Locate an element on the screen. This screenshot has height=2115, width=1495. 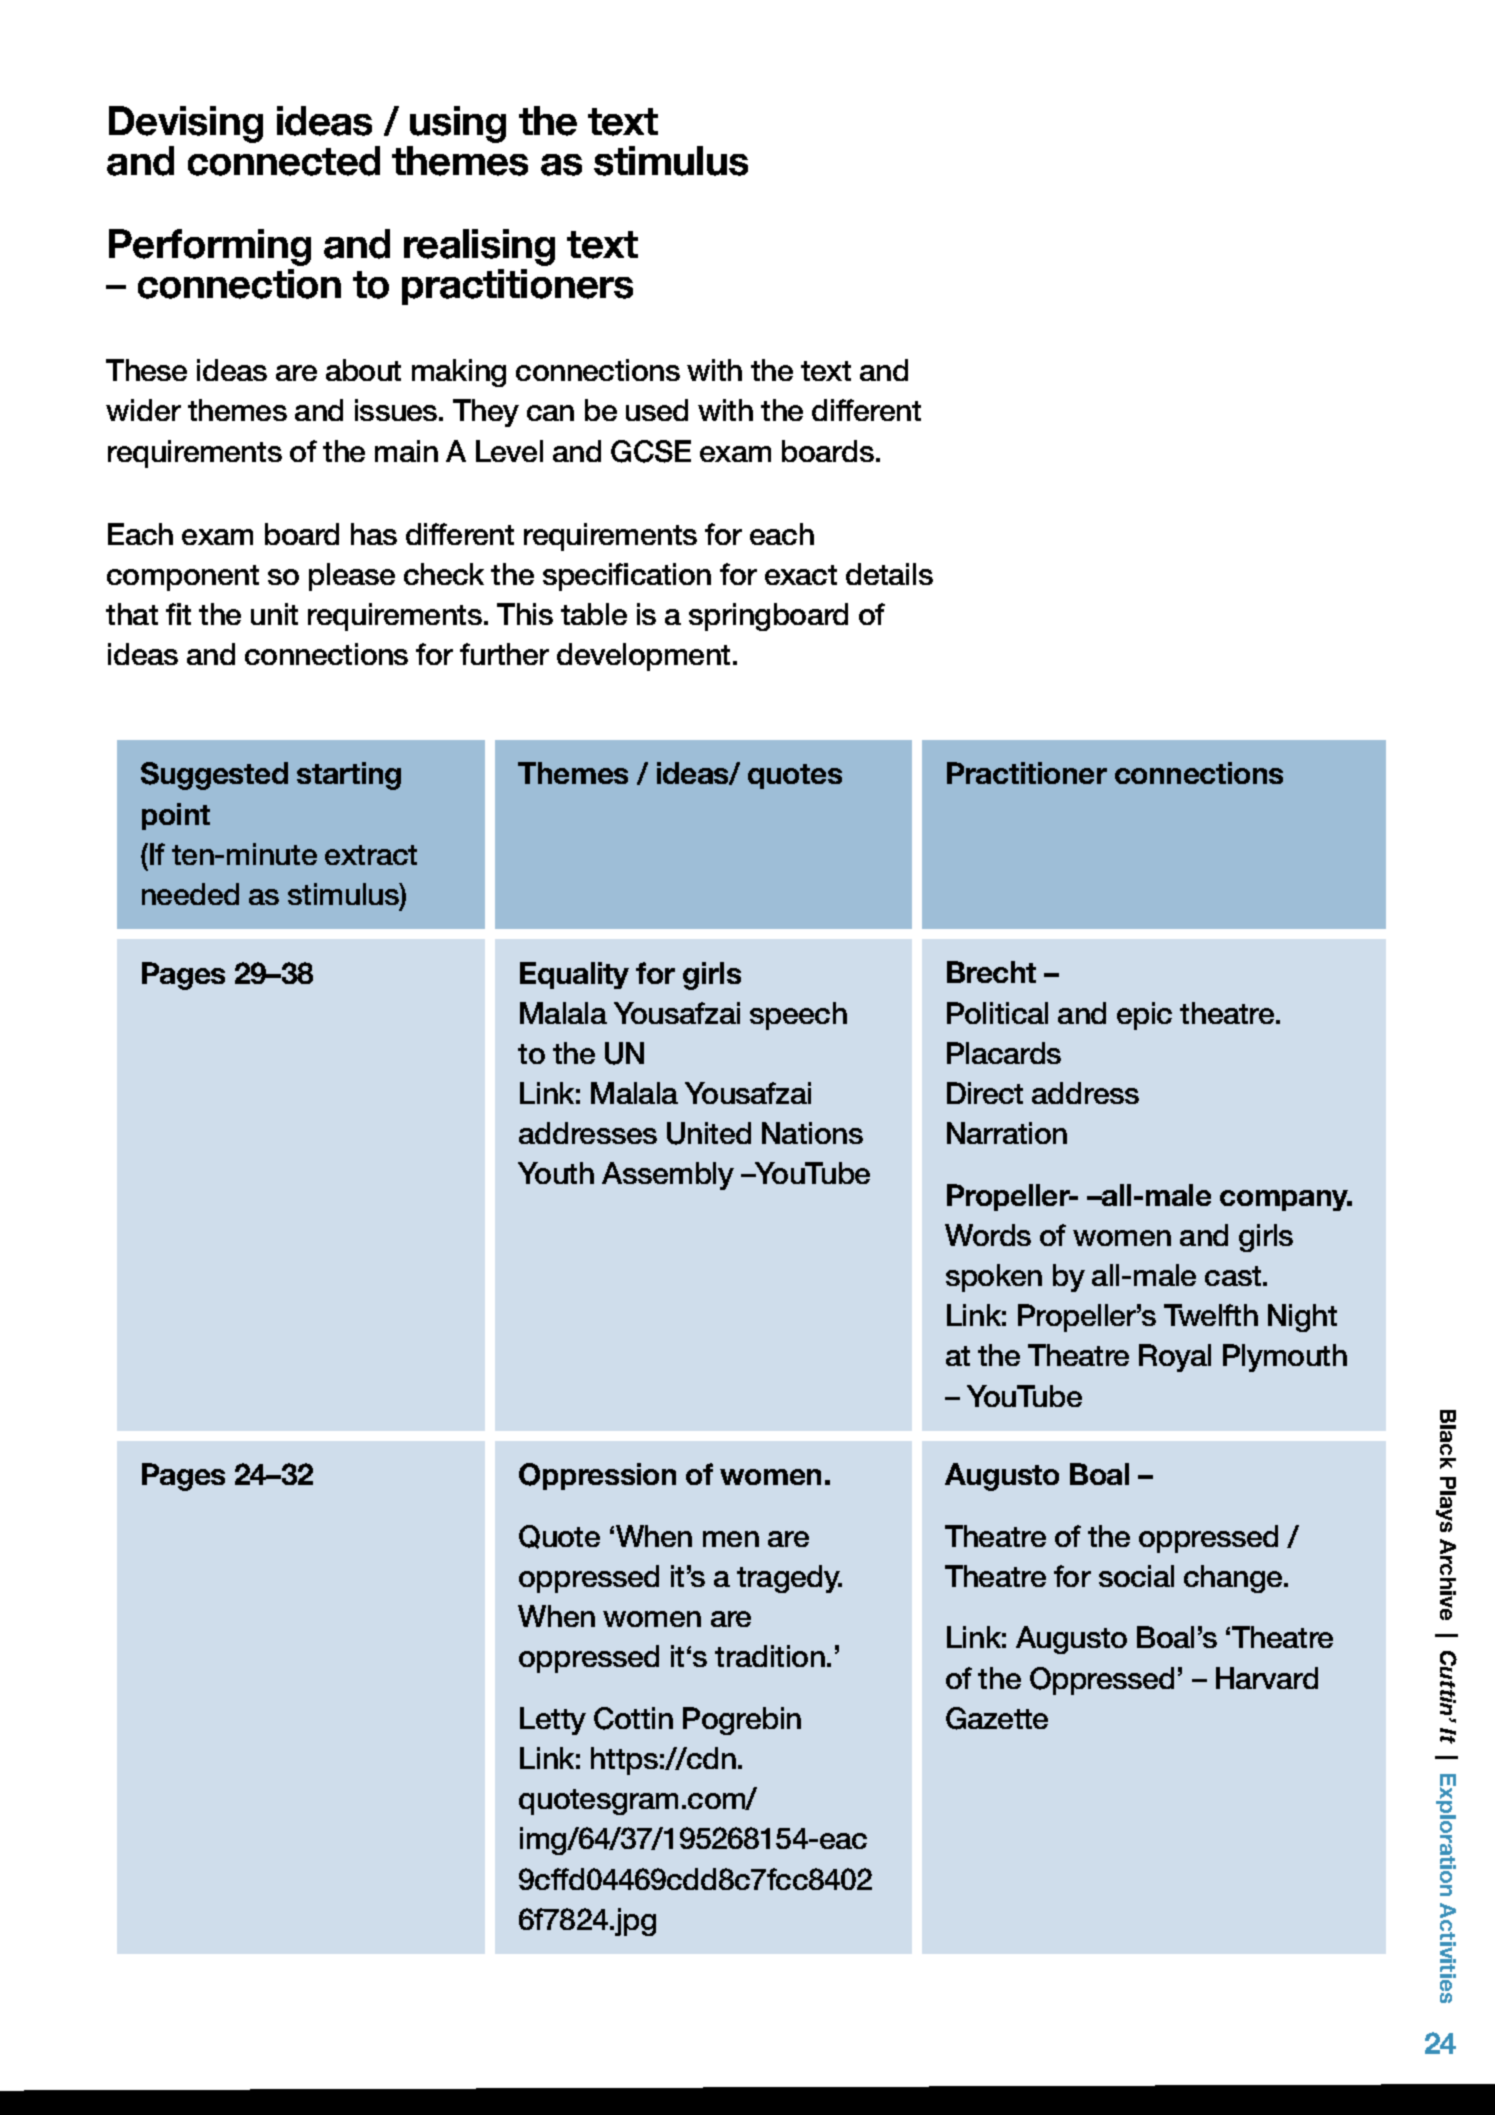
Letty is located at coordinates (553, 1721).
